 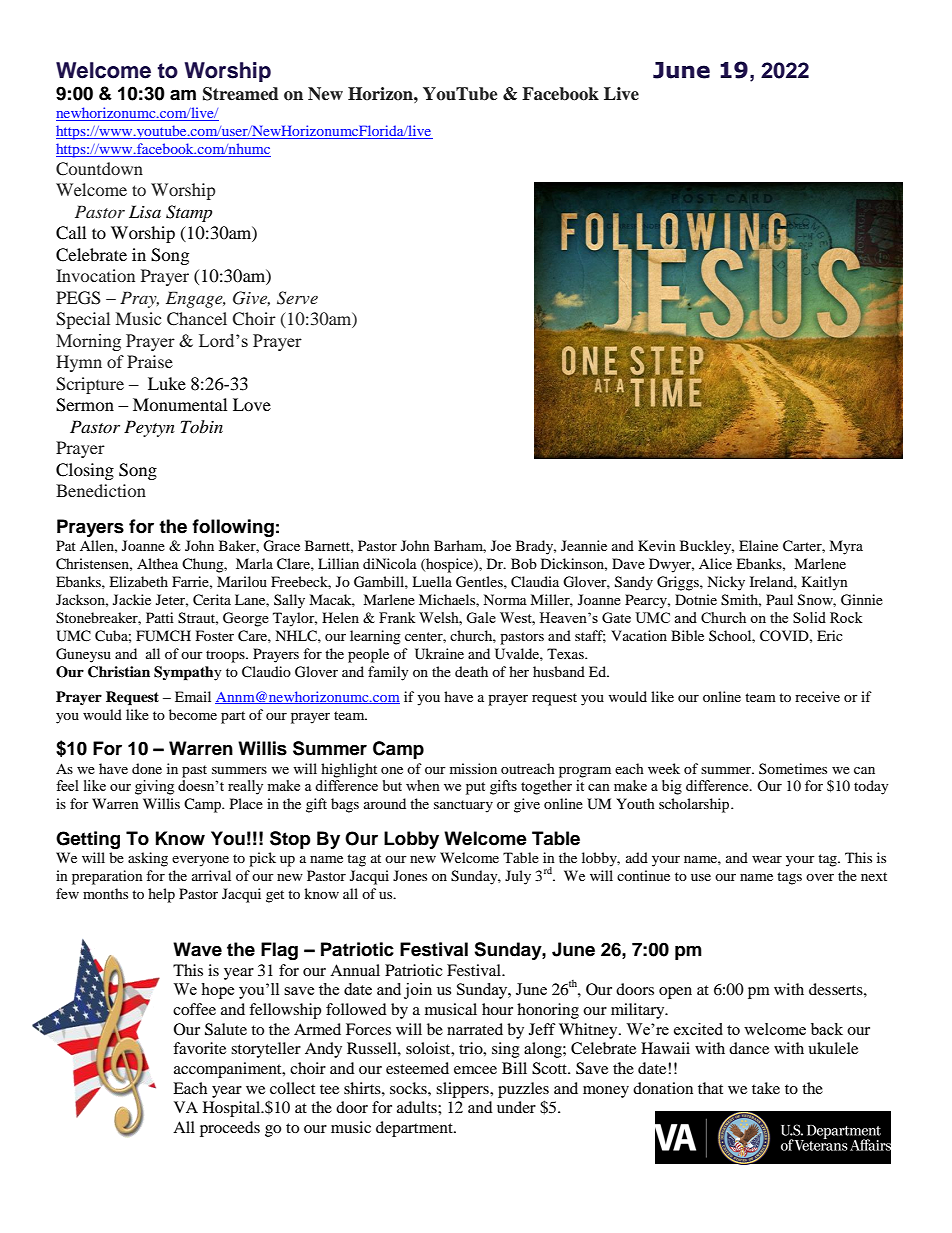 I want to click on done, so click(x=147, y=768).
